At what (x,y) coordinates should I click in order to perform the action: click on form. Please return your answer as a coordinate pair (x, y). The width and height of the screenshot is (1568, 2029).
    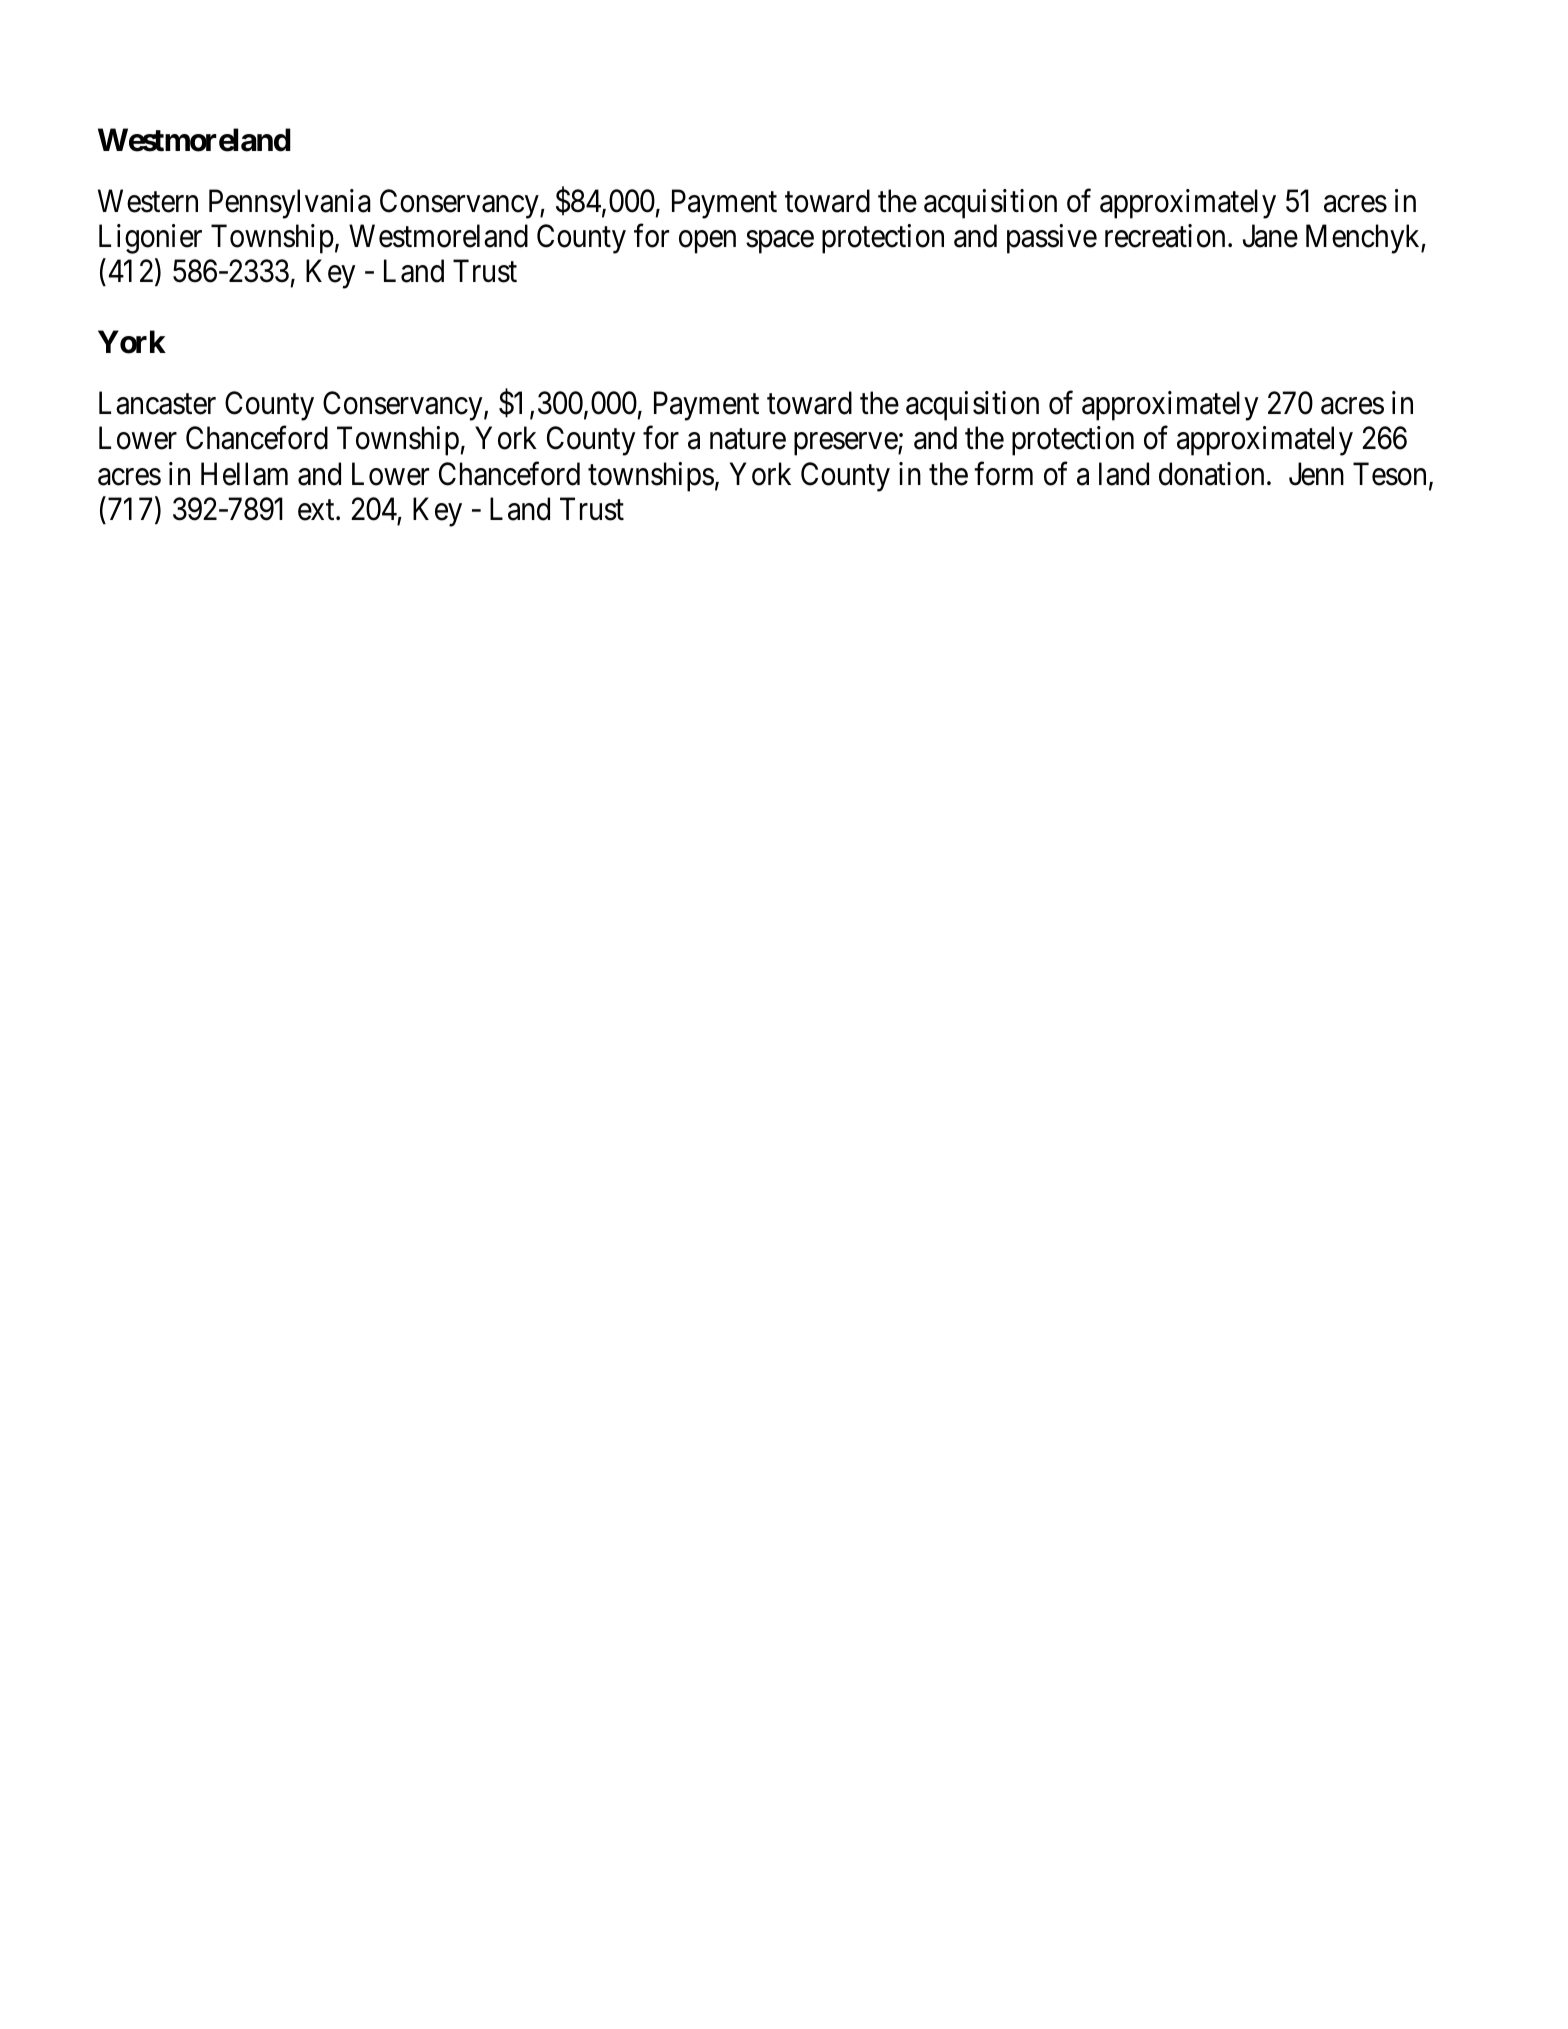
    Looking at the image, I should click on (1003, 474).
